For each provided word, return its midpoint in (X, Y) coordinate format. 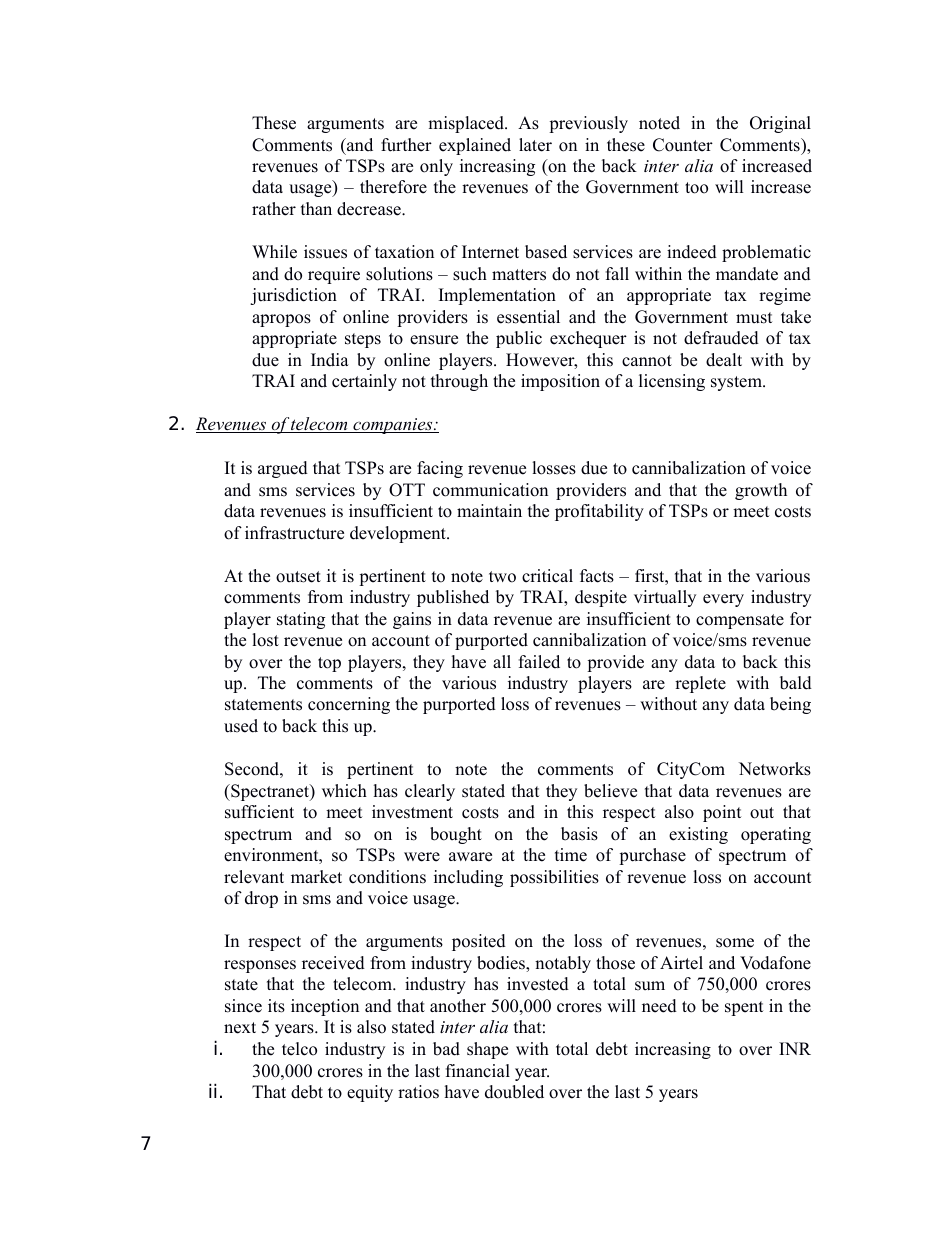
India (330, 360)
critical (547, 576)
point (722, 813)
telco (299, 1049)
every (723, 600)
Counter (683, 145)
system (737, 383)
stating (301, 620)
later (535, 145)
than (316, 208)
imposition (560, 382)
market (316, 877)
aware (470, 857)
